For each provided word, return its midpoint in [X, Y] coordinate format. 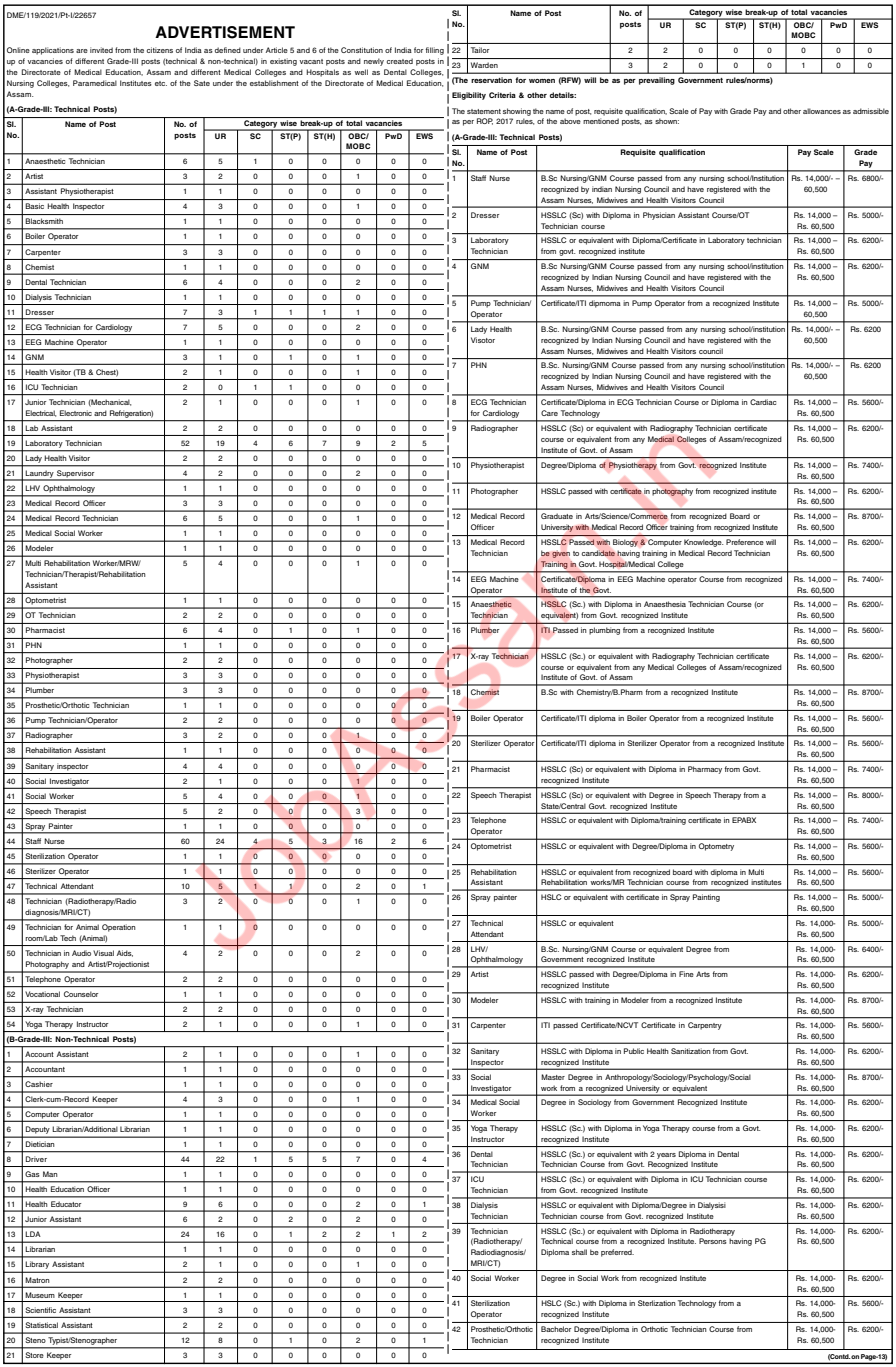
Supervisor [76, 475]
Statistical [41, 1325]
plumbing [604, 631]
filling [435, 51]
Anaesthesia [665, 604]
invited [101, 50]
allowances [822, 111]
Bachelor [556, 1329]
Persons [713, 1241]
